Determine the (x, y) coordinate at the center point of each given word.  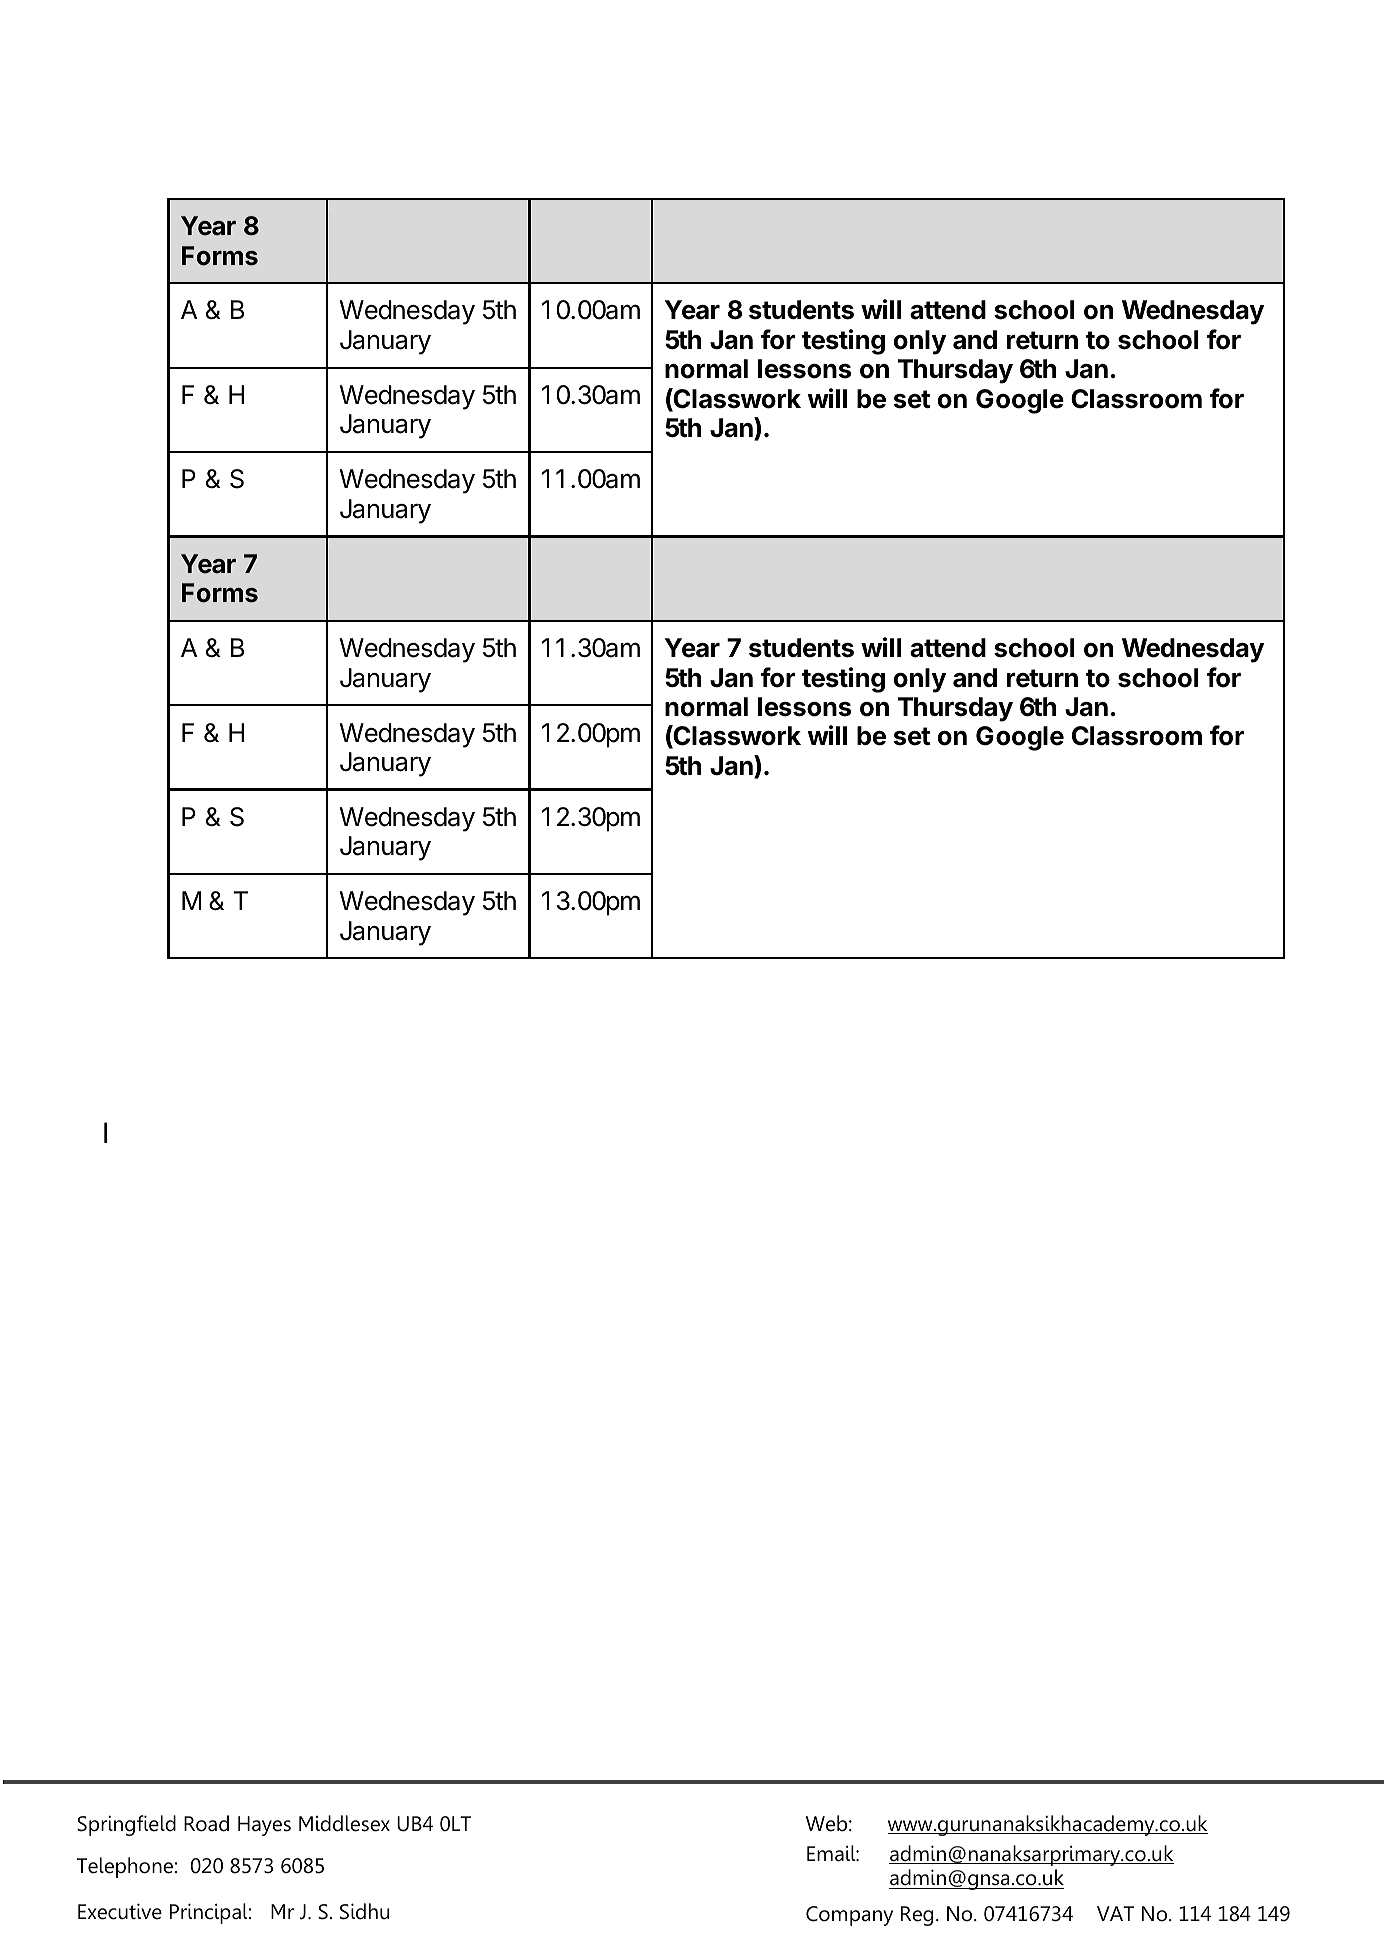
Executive (120, 1911)
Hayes (264, 1826)
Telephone (125, 1867)
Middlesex (344, 1823)
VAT (1115, 1913)
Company (849, 1916)
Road (206, 1823)
